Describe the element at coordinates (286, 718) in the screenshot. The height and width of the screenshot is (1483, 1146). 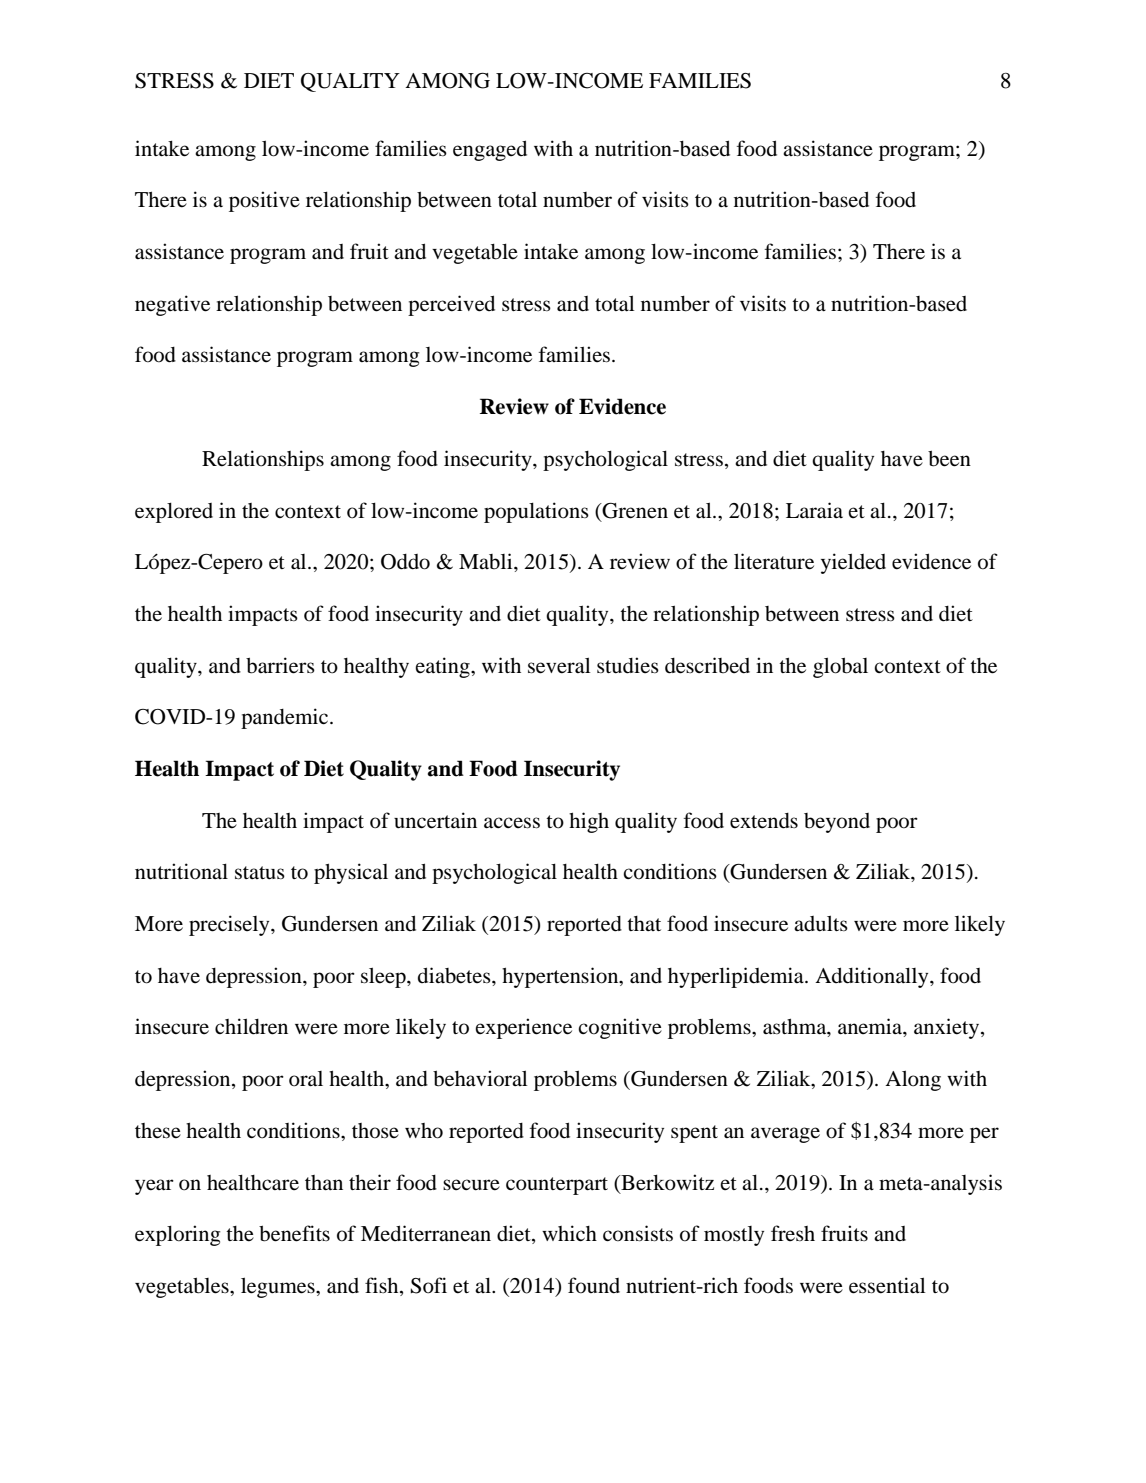
I see `pandemic` at that location.
